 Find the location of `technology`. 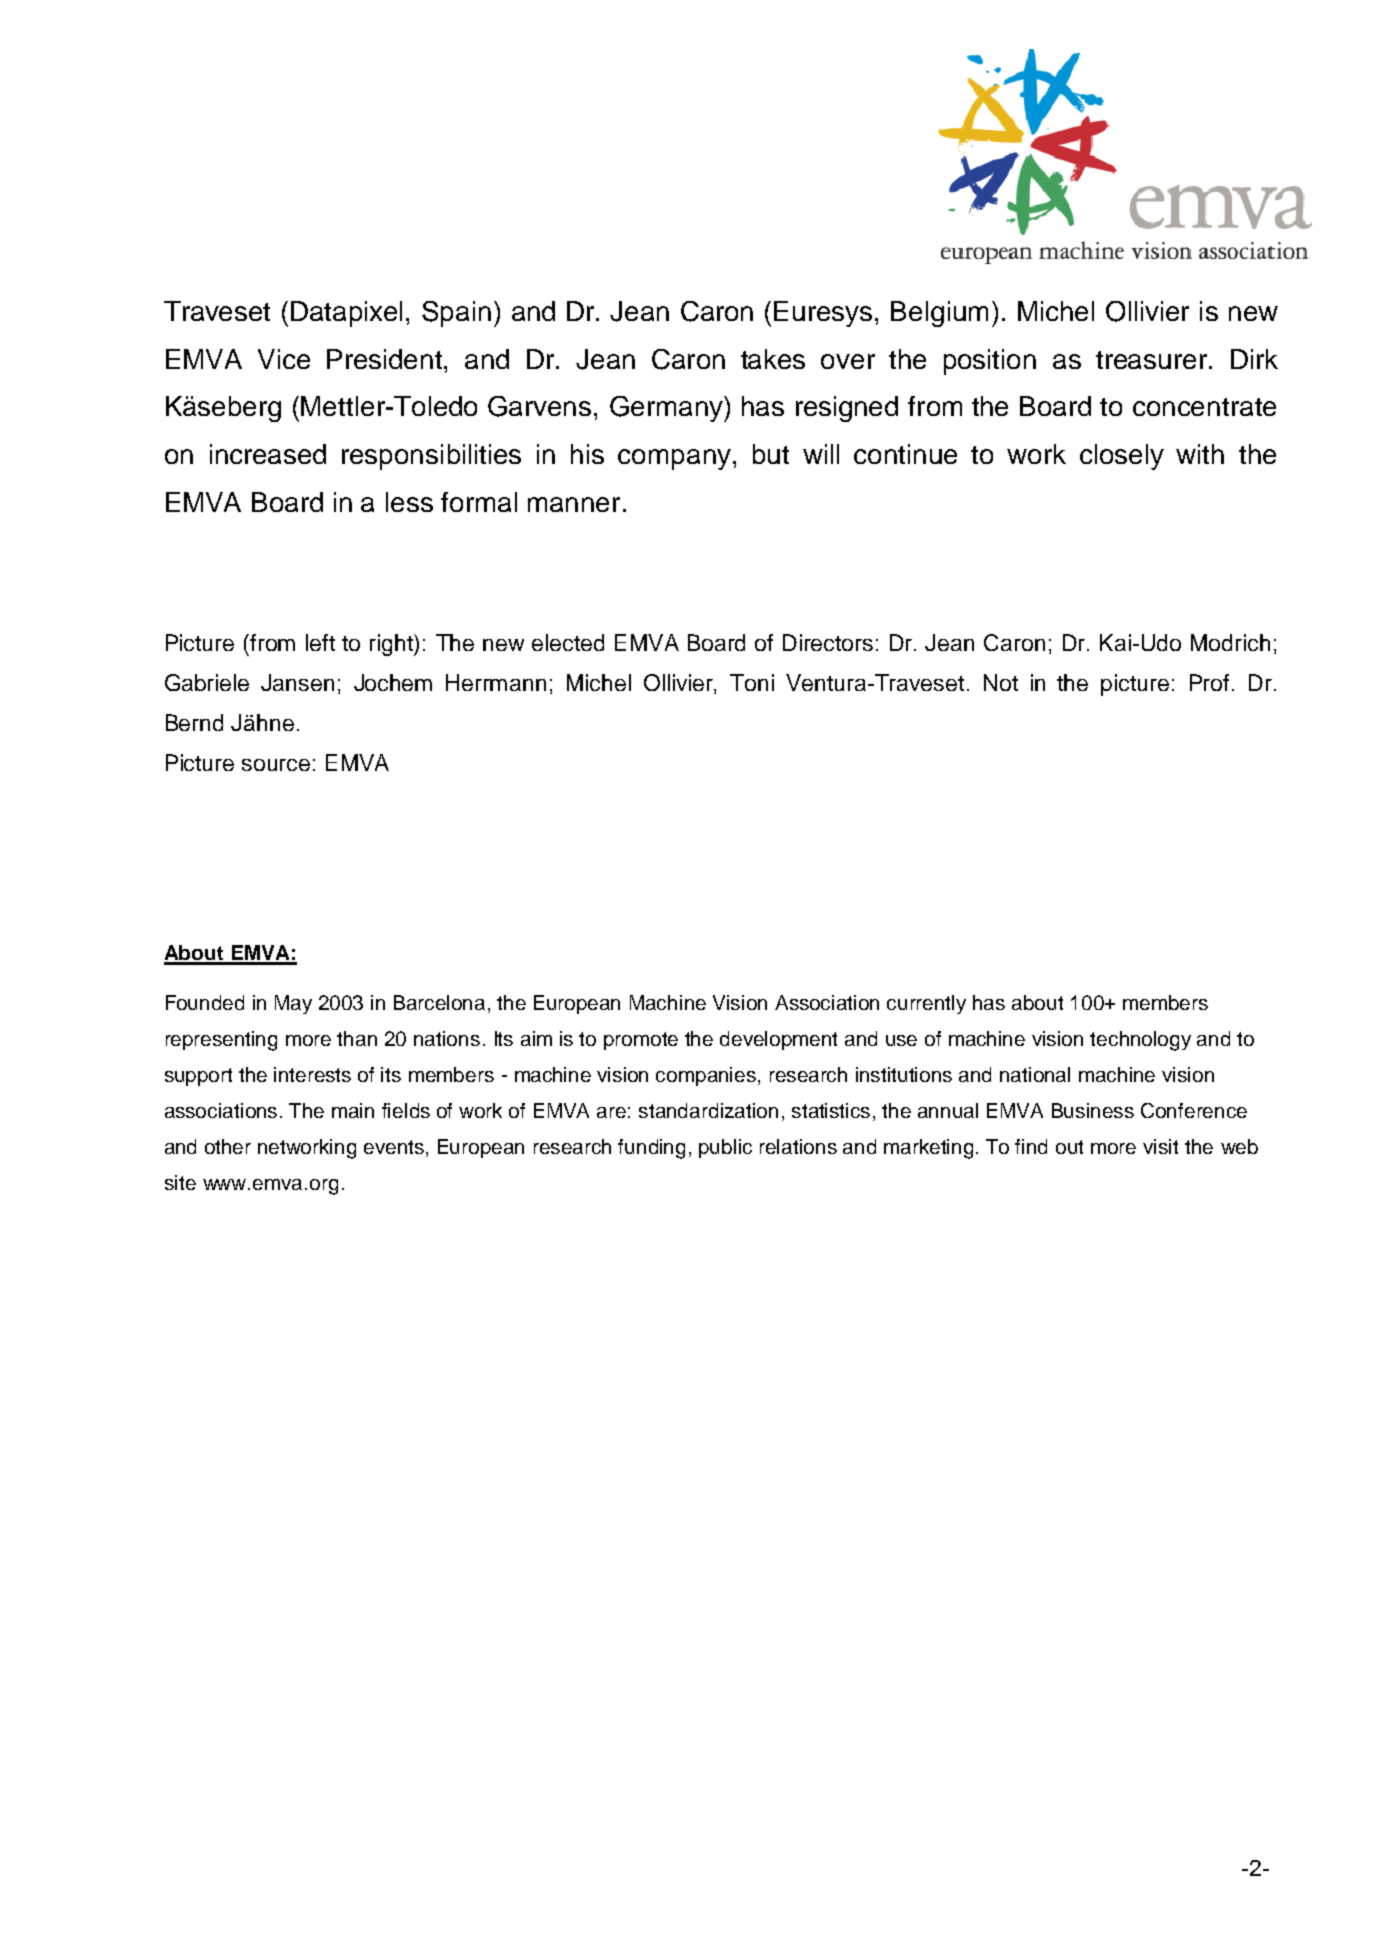

technology is located at coordinates (1140, 1041).
